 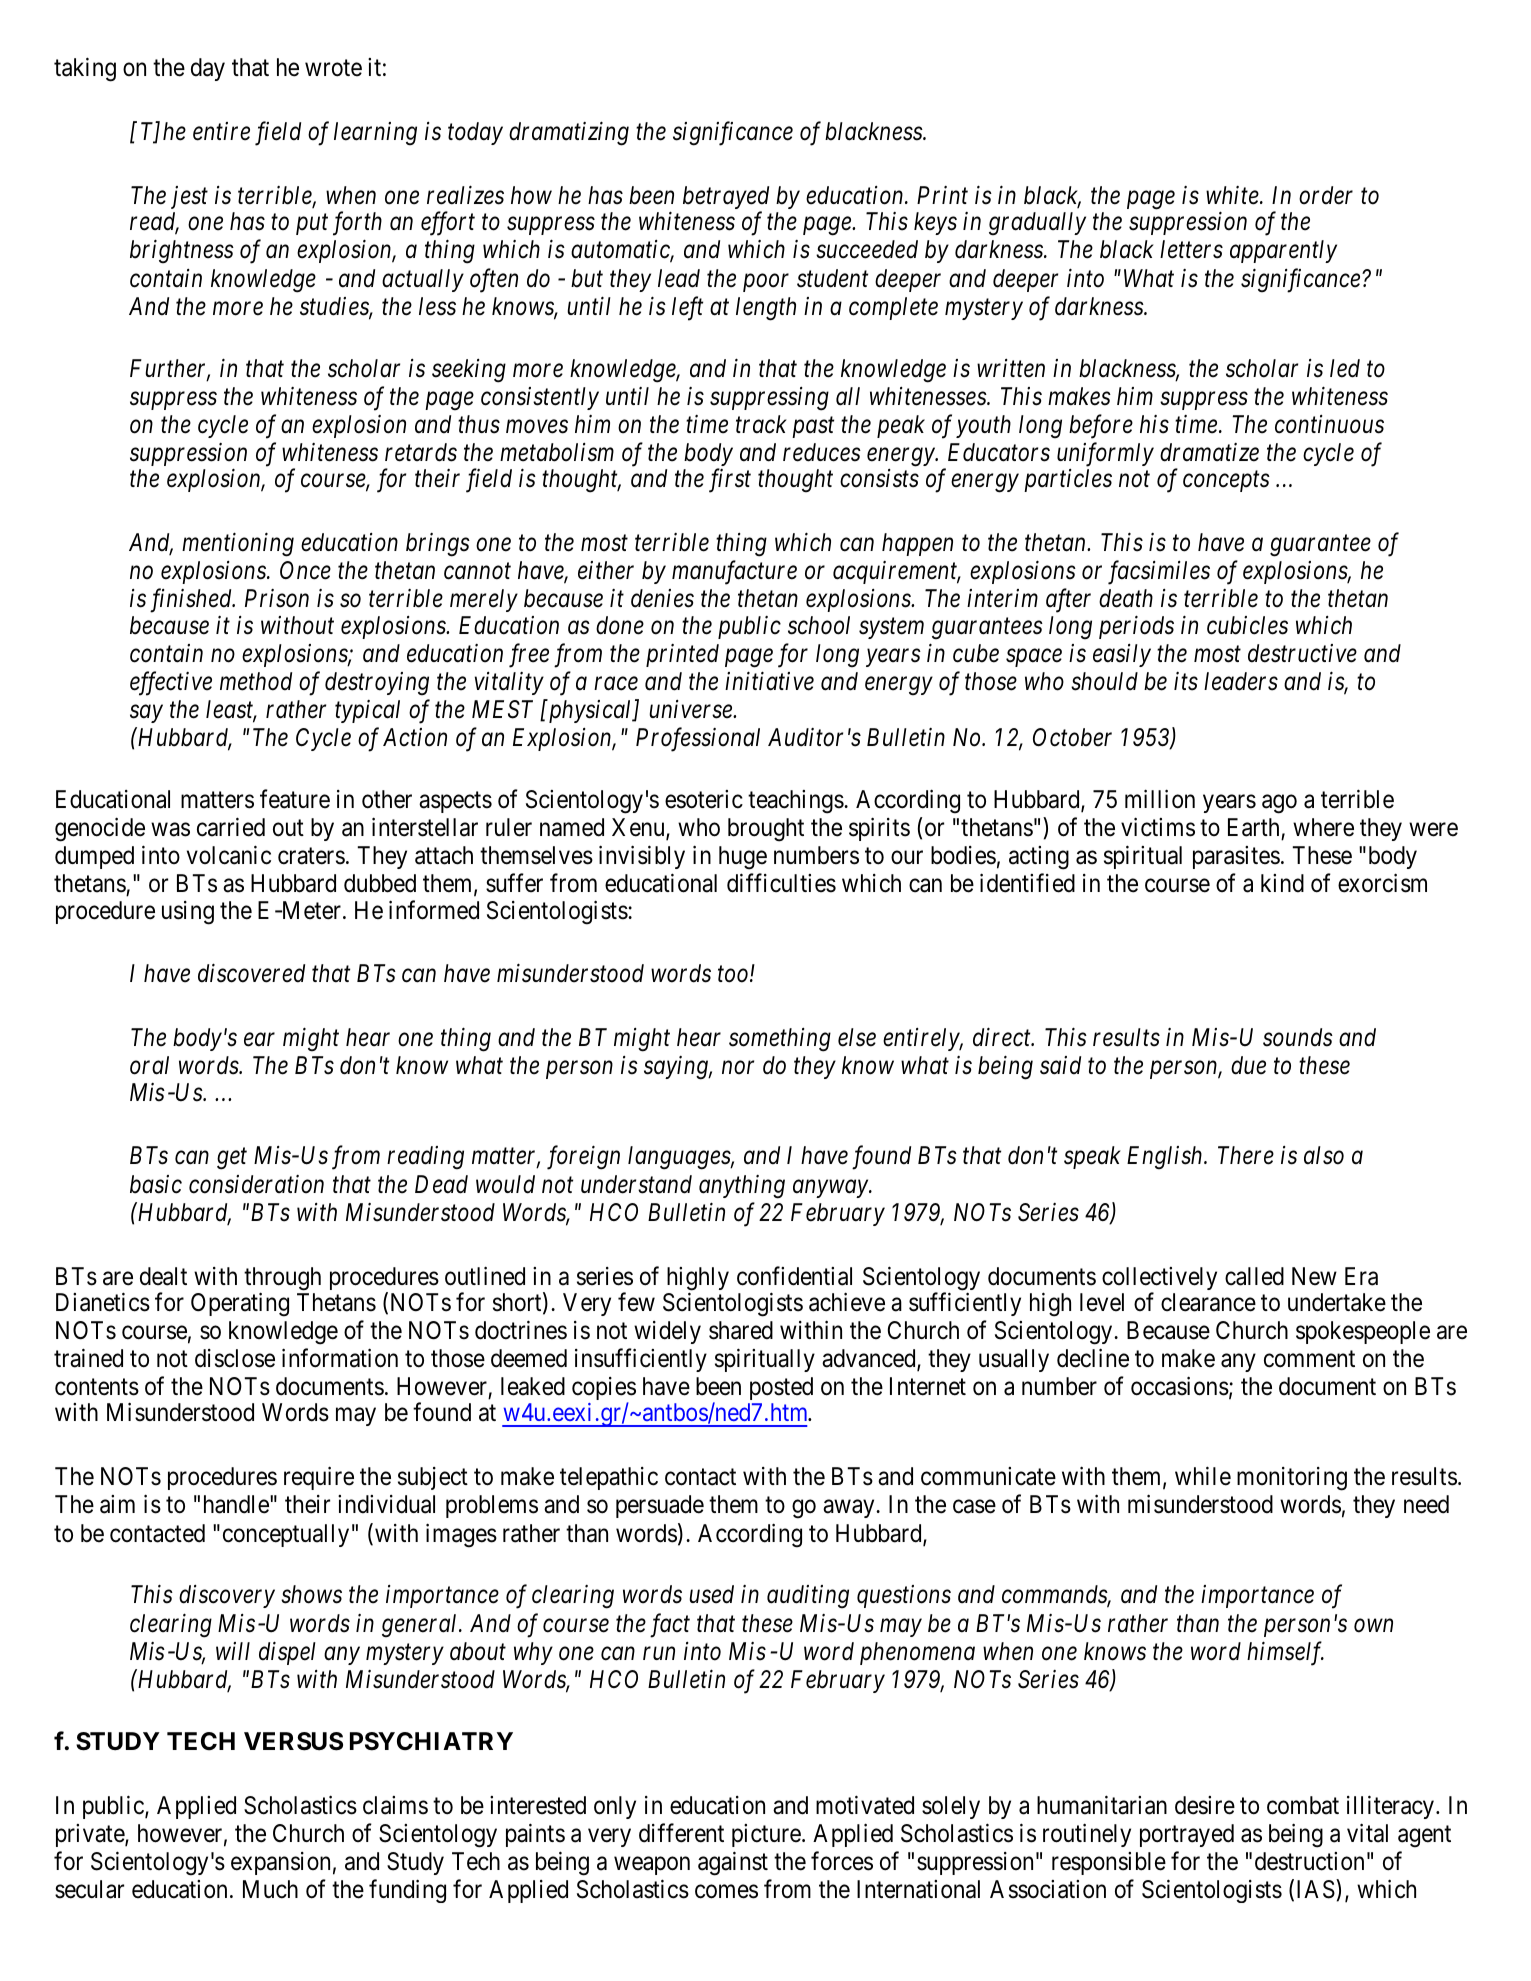 What do you see at coordinates (766, 1835) in the screenshot?
I see `picture` at bounding box center [766, 1835].
